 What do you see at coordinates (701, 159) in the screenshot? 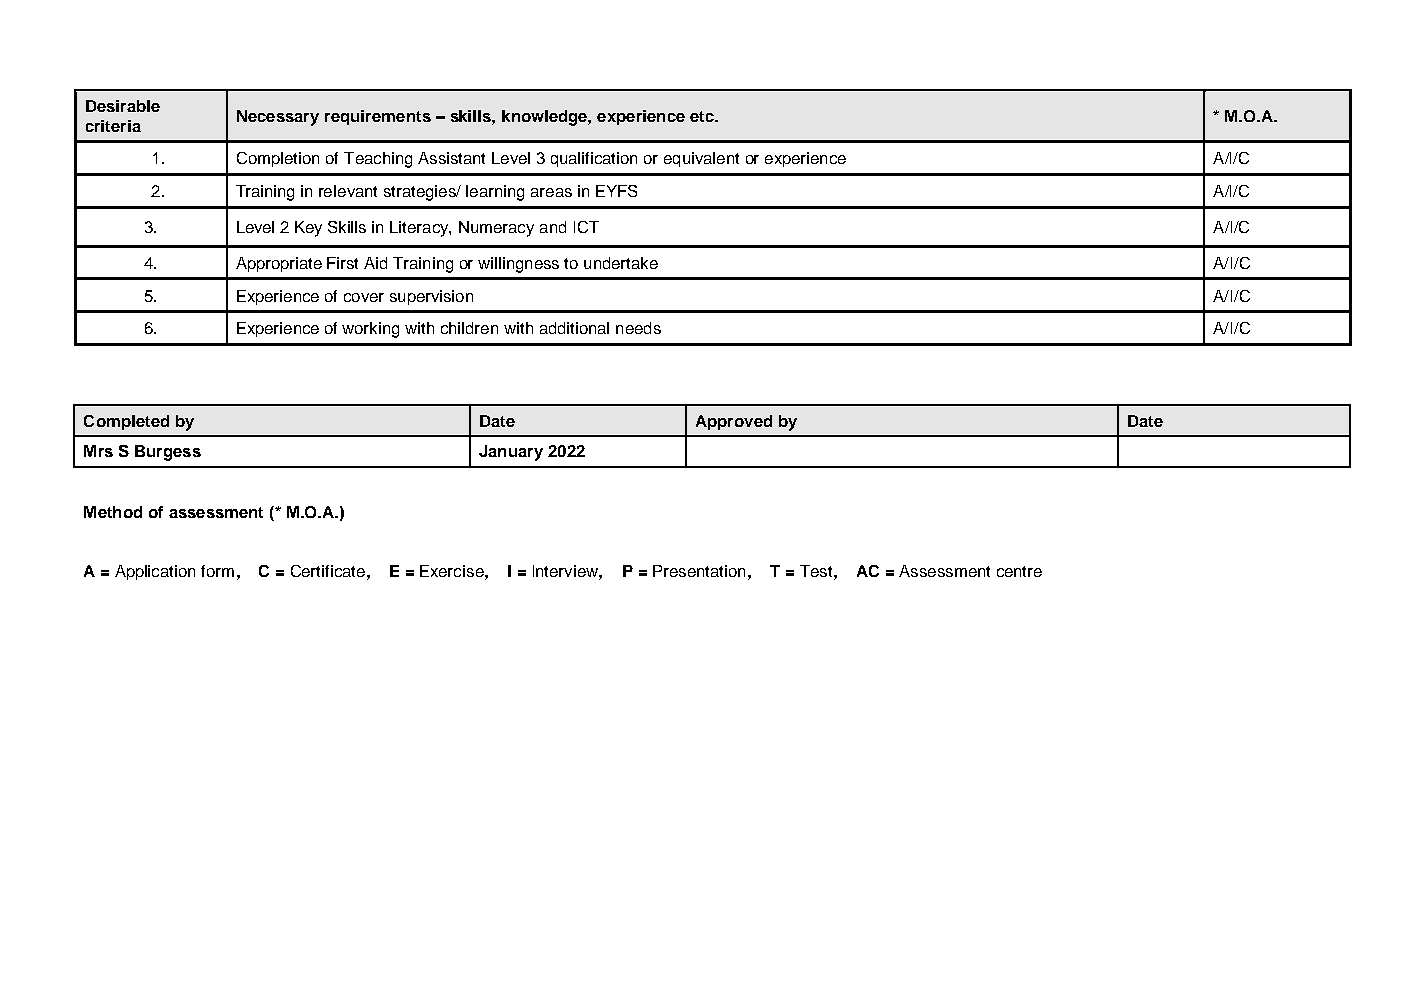
I see `equivalent` at bounding box center [701, 159].
